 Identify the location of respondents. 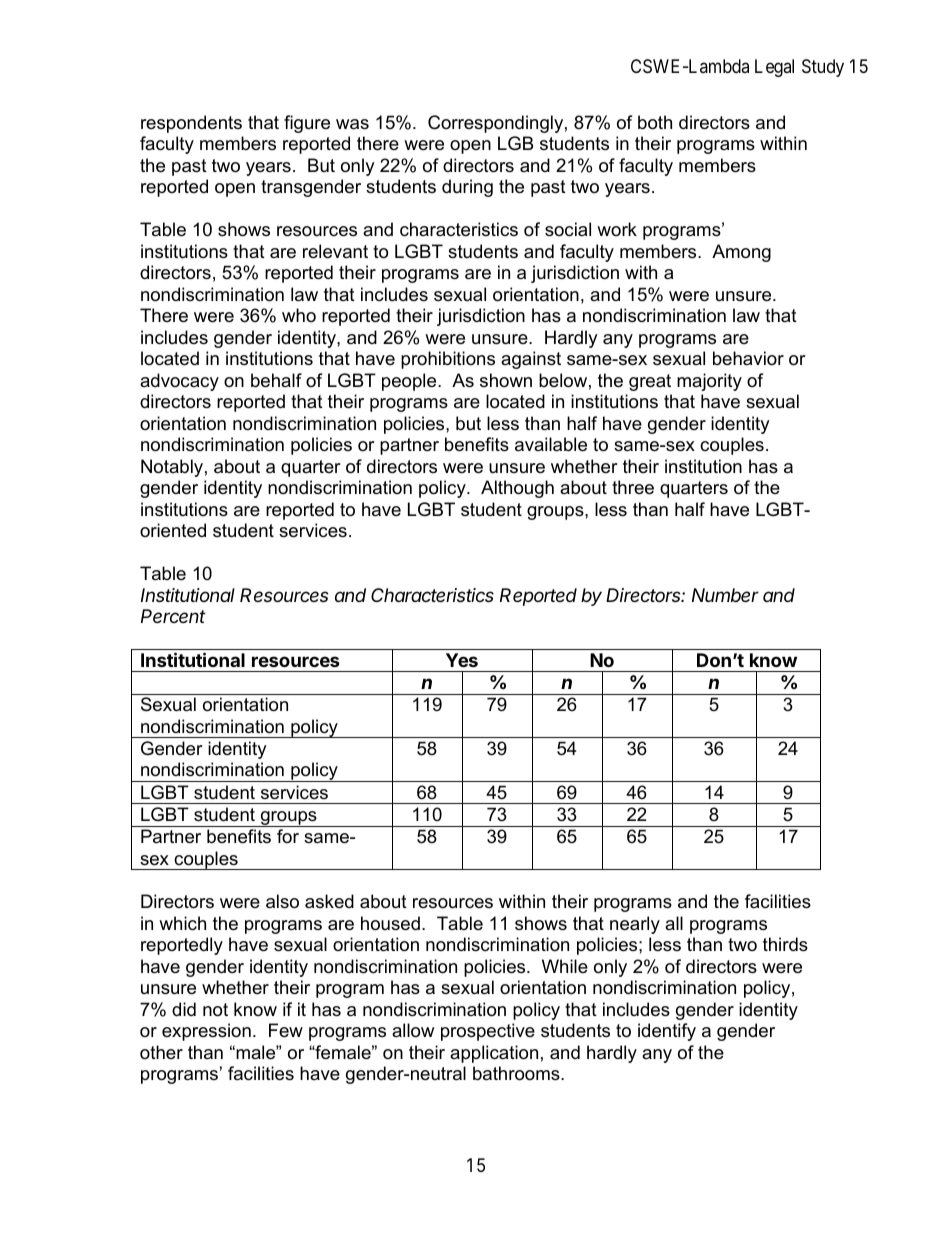
(191, 124).
